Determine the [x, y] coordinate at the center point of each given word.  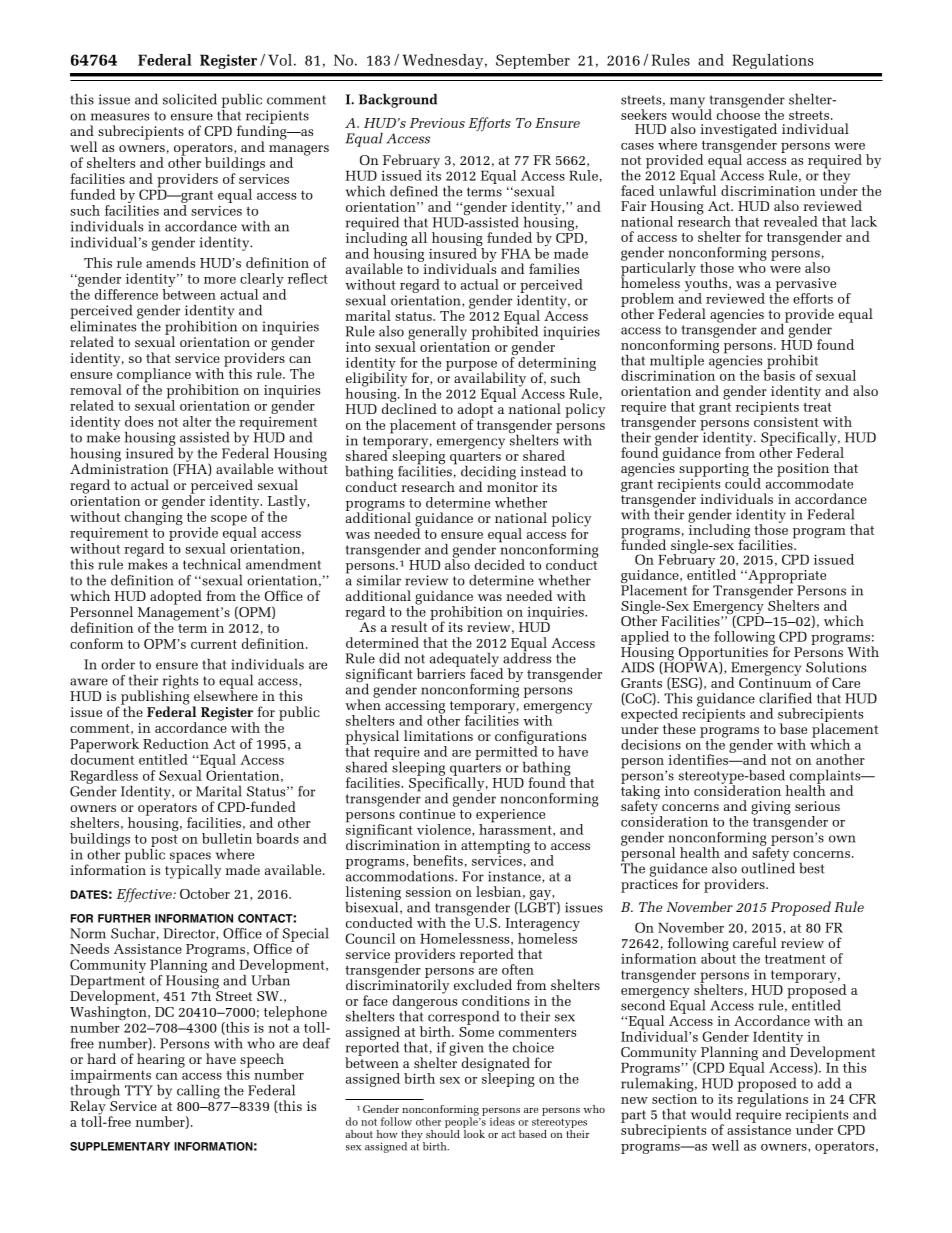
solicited [190, 99]
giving [771, 808]
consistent [786, 420]
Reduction [176, 743]
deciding [488, 474]
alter [197, 421]
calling [198, 1092]
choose [738, 113]
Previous [437, 123]
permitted [506, 753]
